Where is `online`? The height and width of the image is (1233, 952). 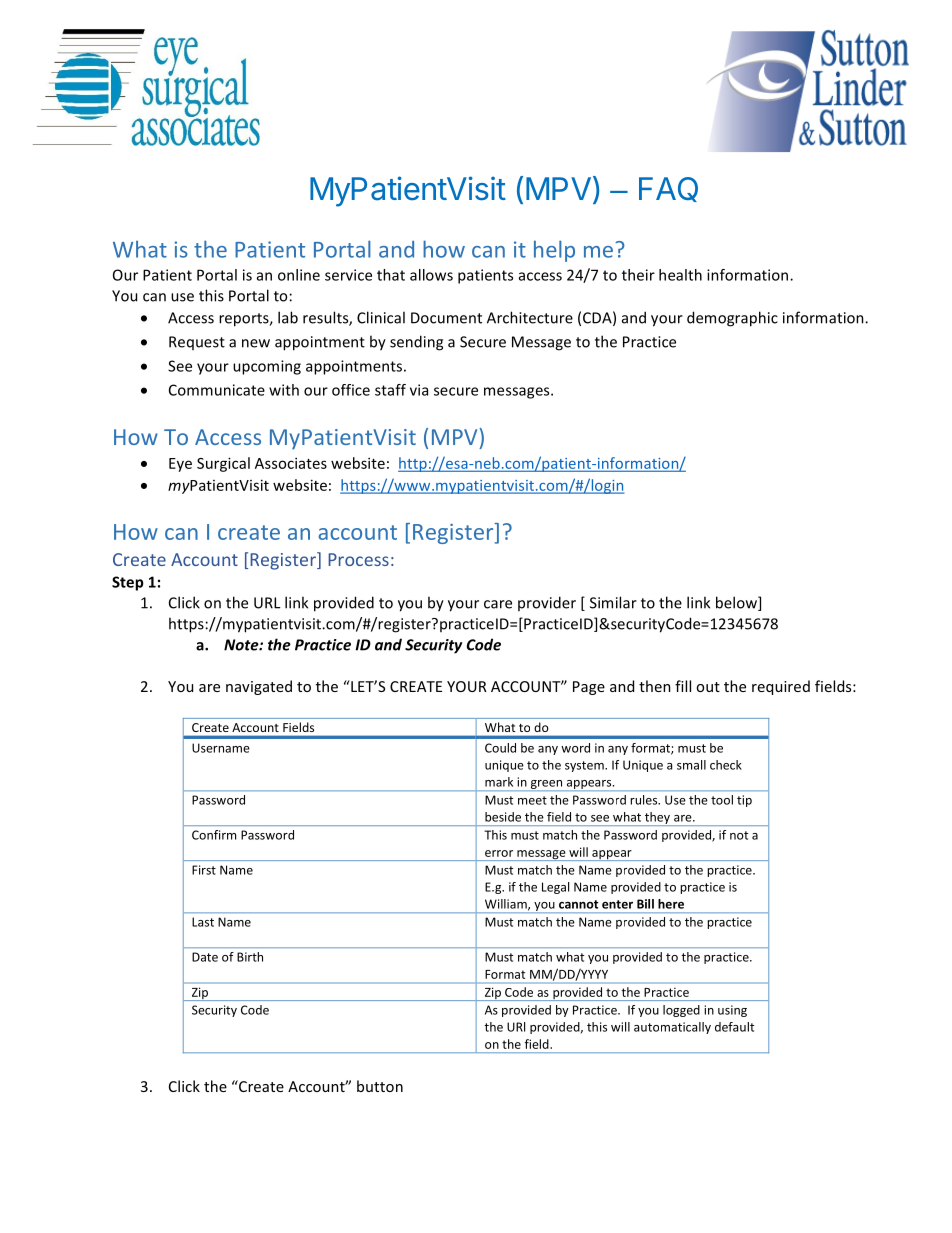
online is located at coordinates (299, 275).
